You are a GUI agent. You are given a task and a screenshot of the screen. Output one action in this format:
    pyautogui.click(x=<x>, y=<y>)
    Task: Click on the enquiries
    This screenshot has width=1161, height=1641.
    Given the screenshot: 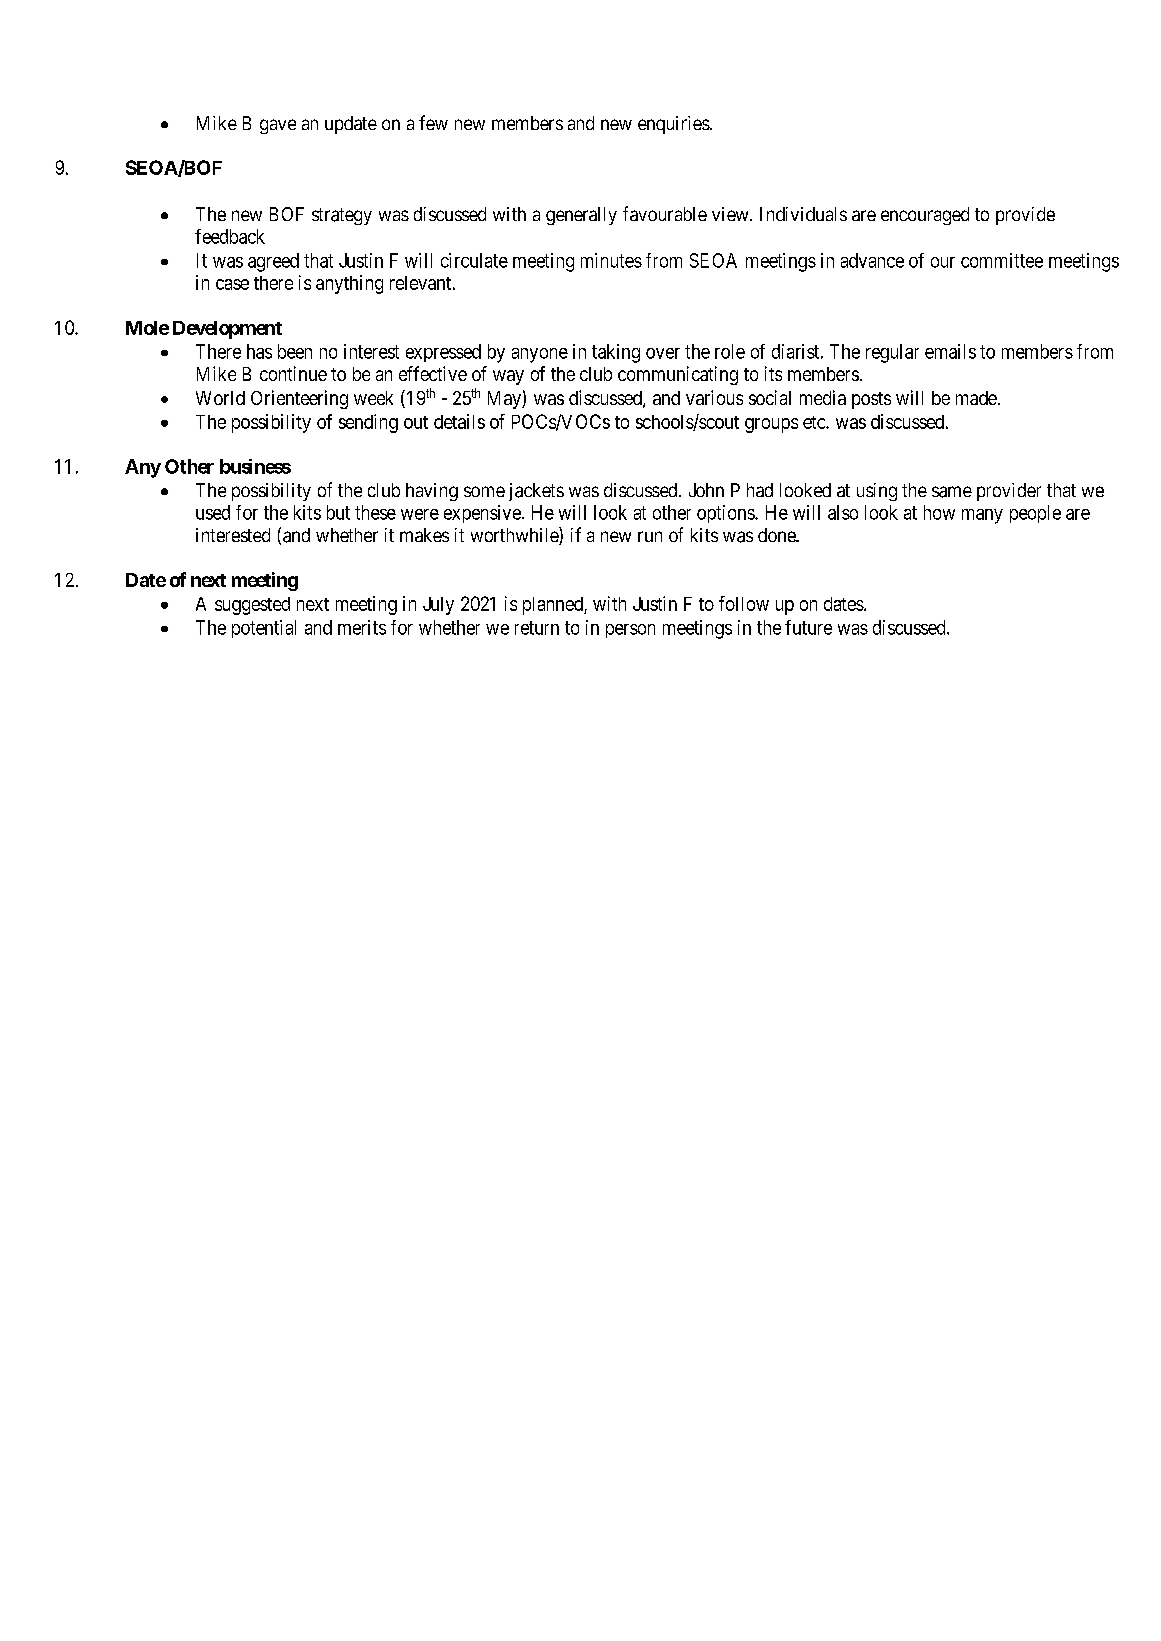 What is the action you would take?
    pyautogui.click(x=674, y=125)
